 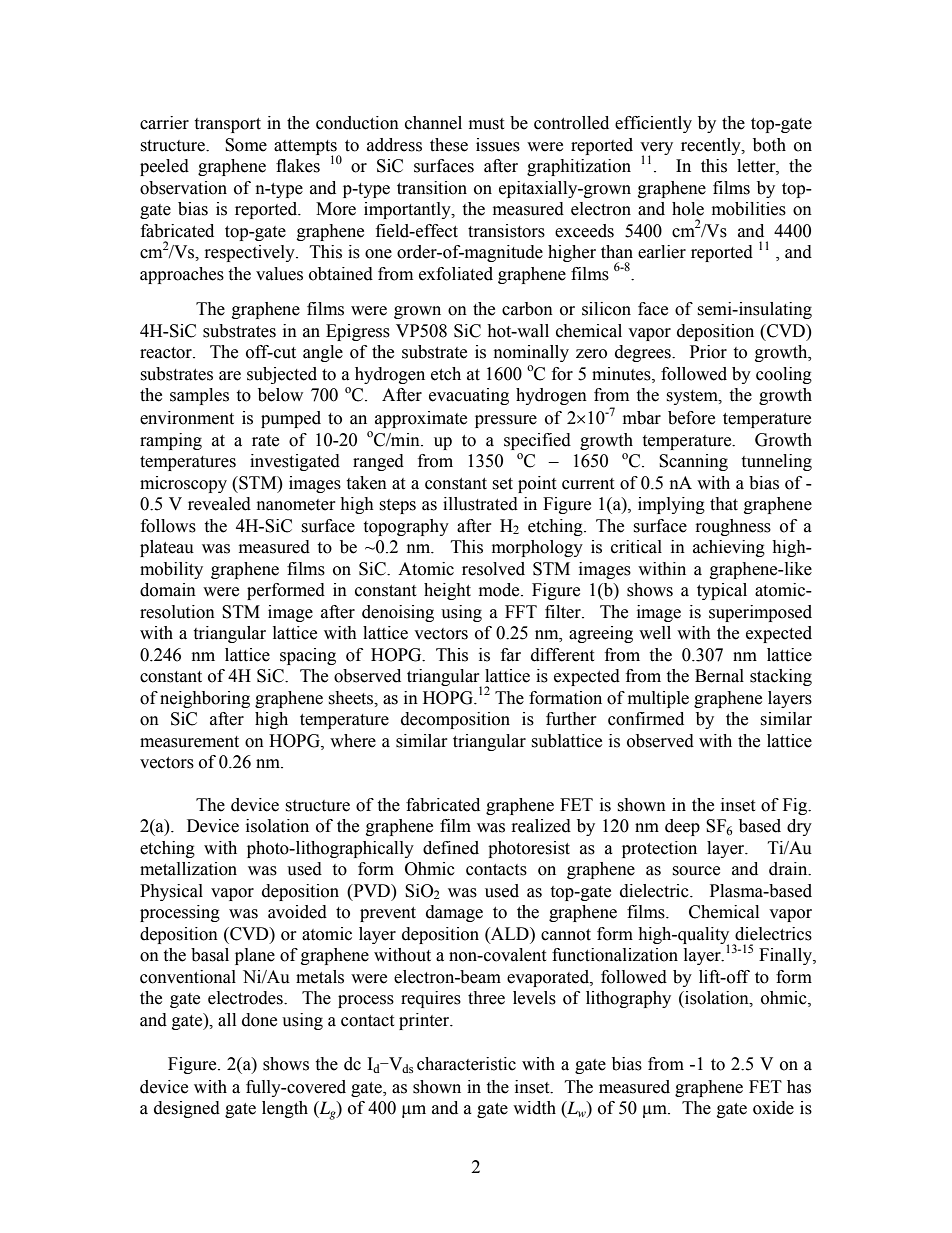 What do you see at coordinates (773, 1108) in the image?
I see `oxide` at bounding box center [773, 1108].
